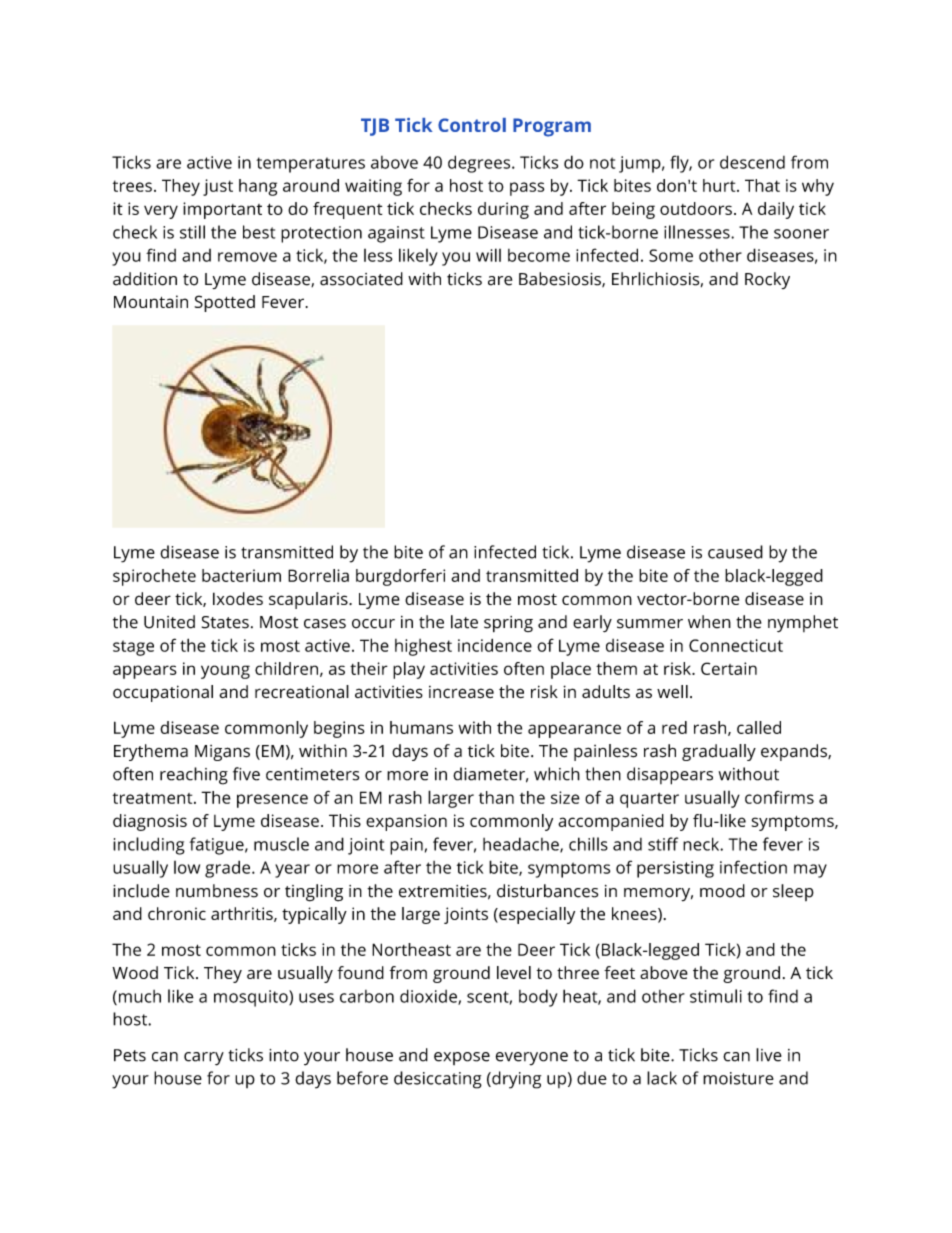 The height and width of the screenshot is (1233, 952). I want to click on when, so click(709, 622).
